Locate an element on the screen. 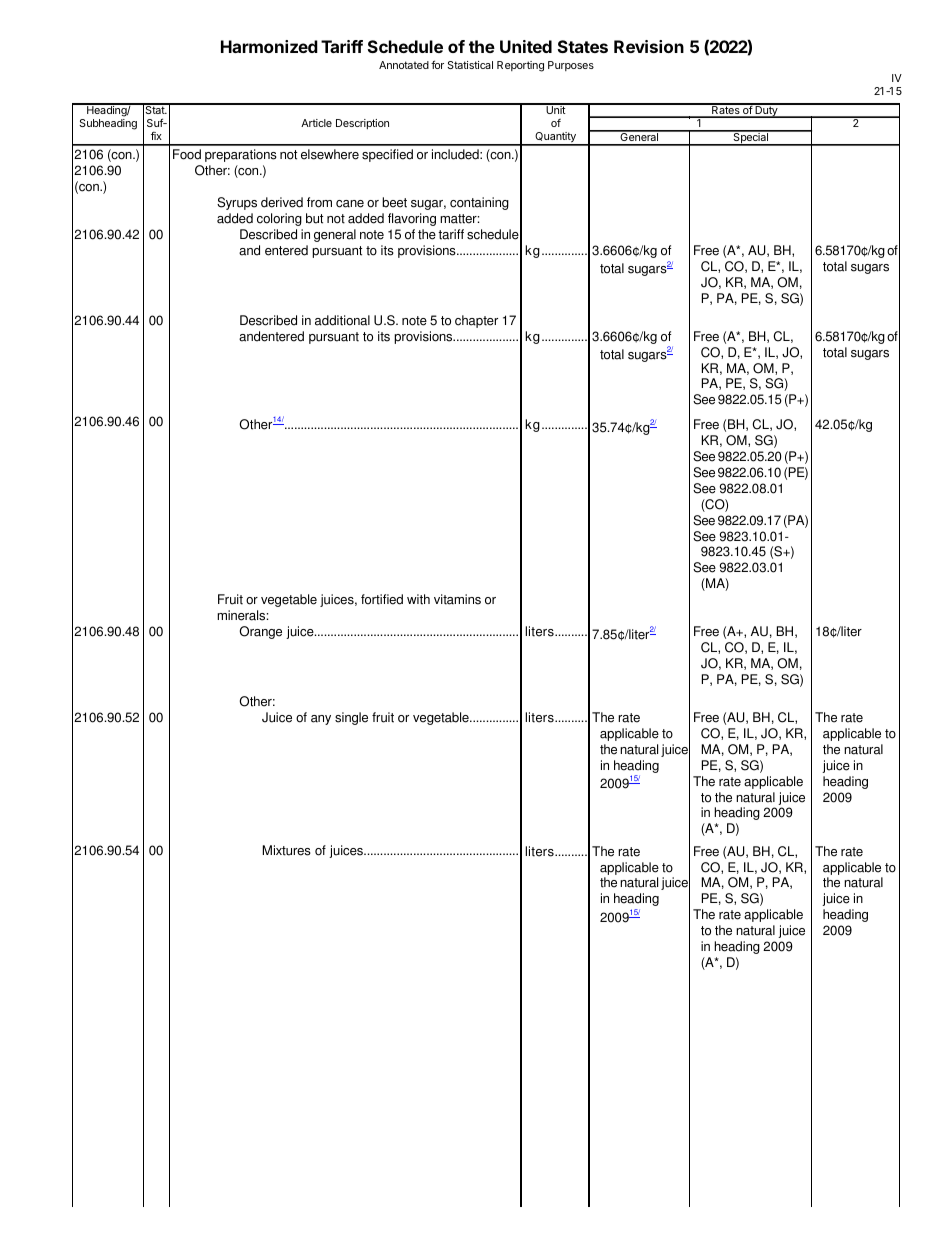 This screenshot has width=952, height=1233. Mixtures is located at coordinates (287, 850).
